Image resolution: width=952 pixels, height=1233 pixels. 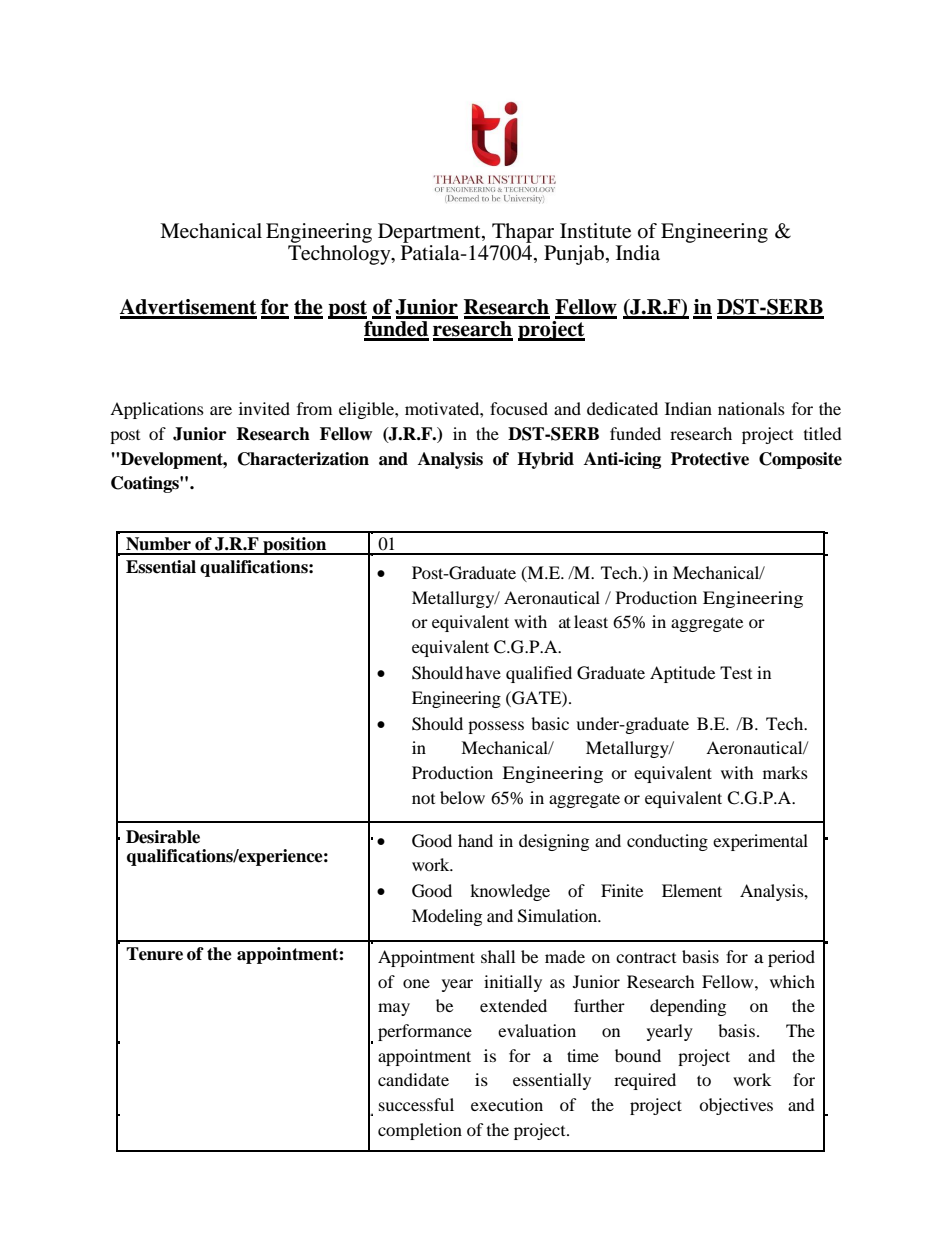 What do you see at coordinates (519, 408) in the image?
I see `focused` at bounding box center [519, 408].
